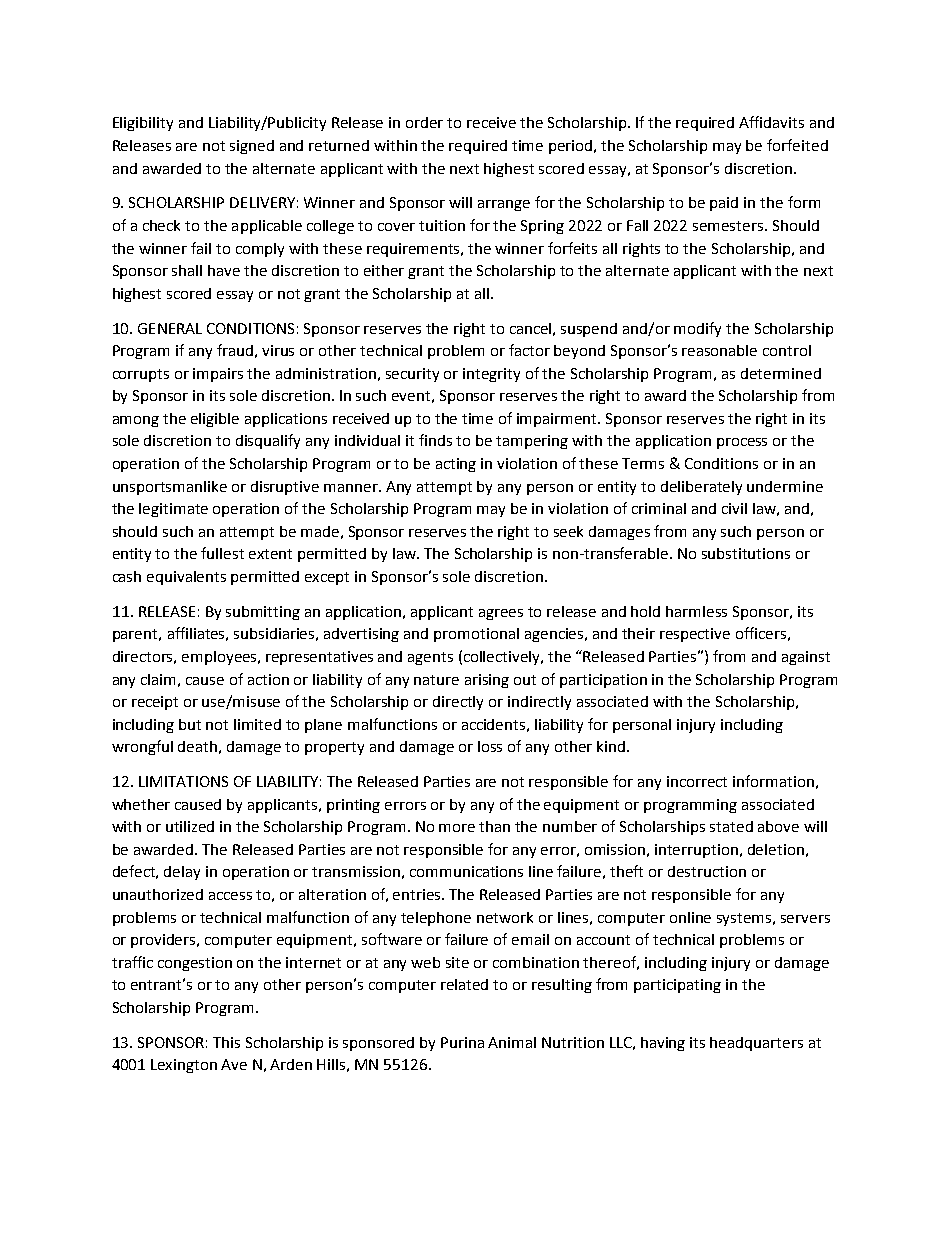 The image size is (952, 1233). Describe the element at coordinates (424, 122) in the screenshot. I see `order` at that location.
